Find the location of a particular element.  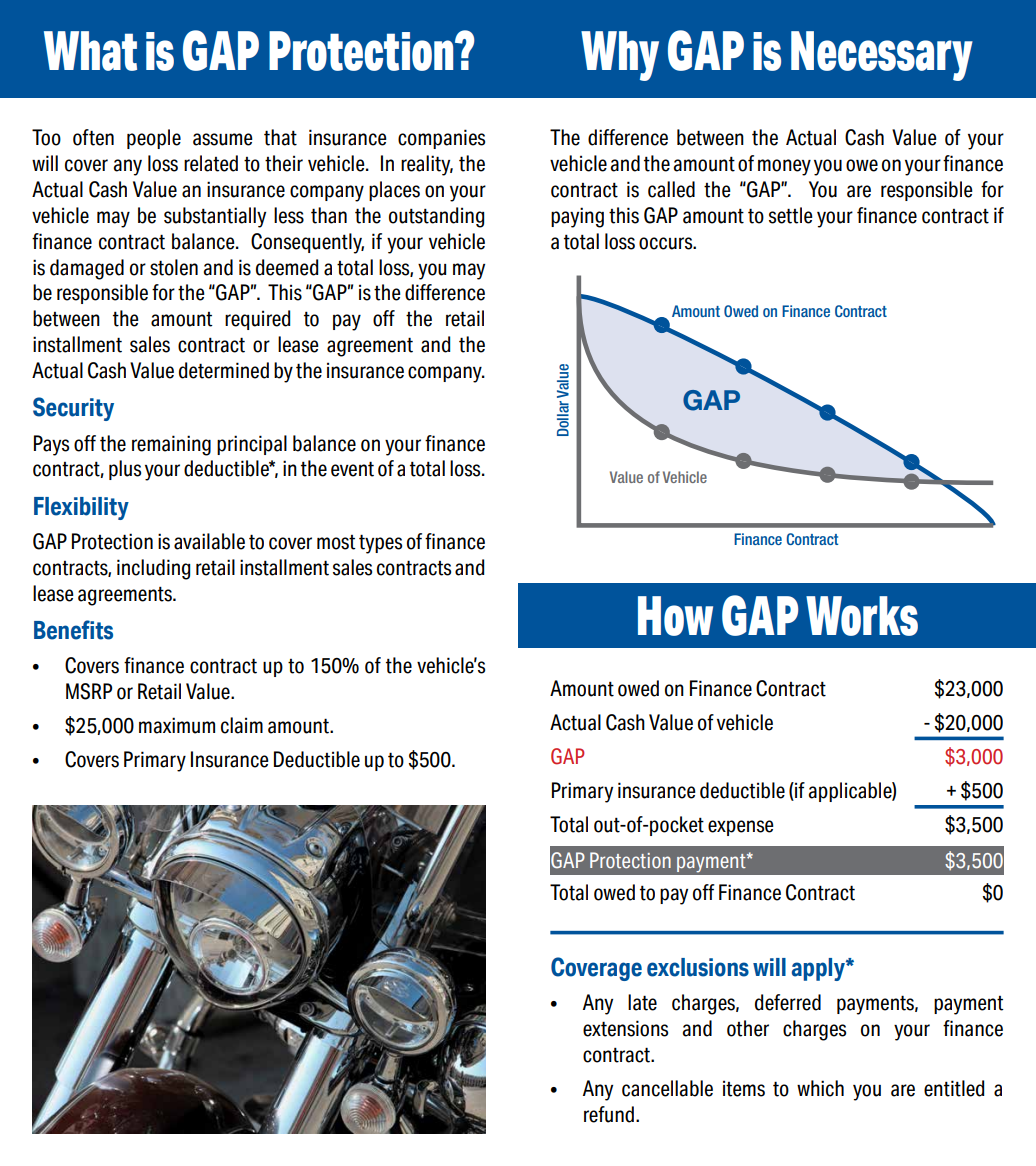

Necessary is located at coordinates (882, 56).
